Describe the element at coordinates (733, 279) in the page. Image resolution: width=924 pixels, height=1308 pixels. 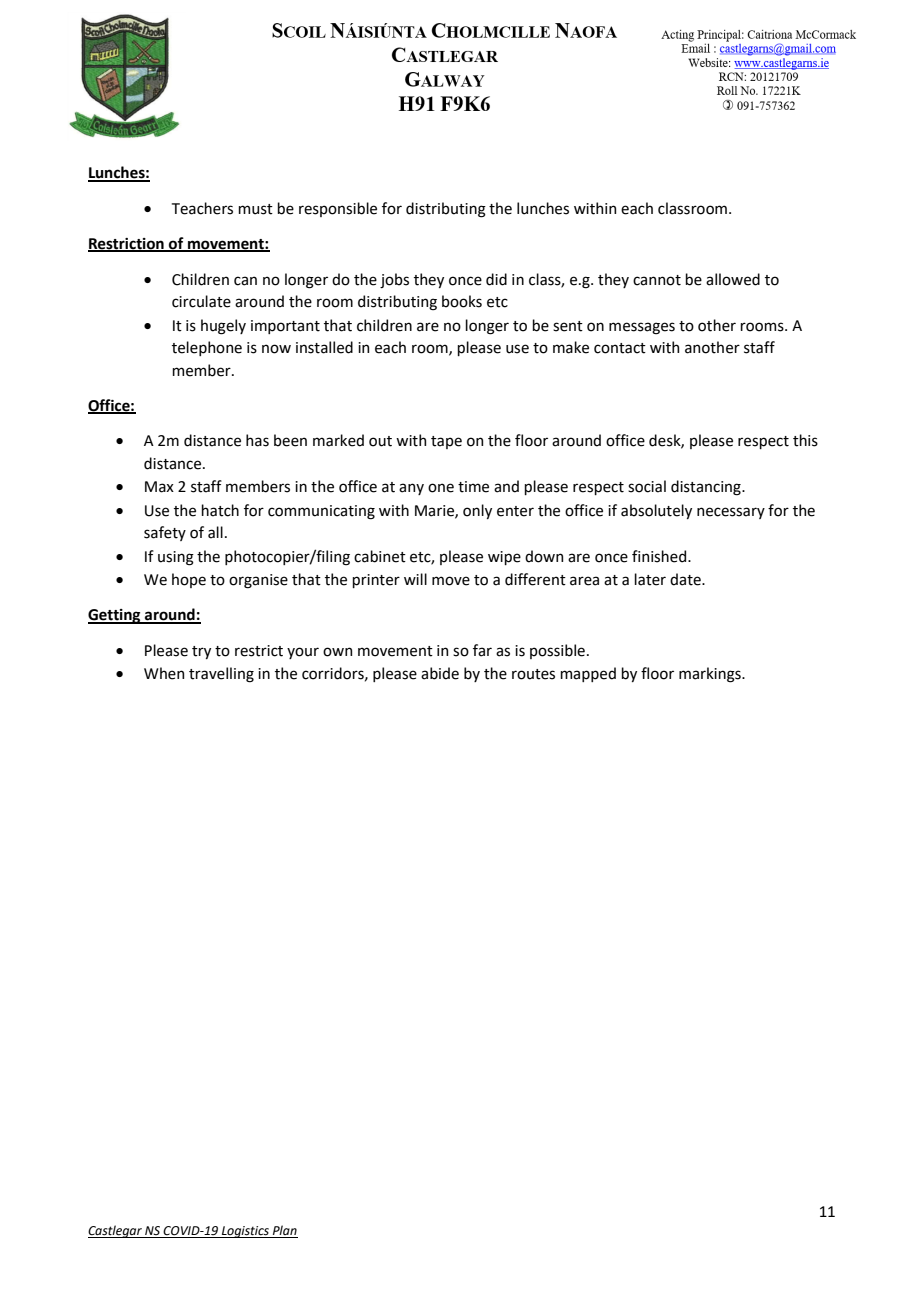
I see `allowed` at that location.
